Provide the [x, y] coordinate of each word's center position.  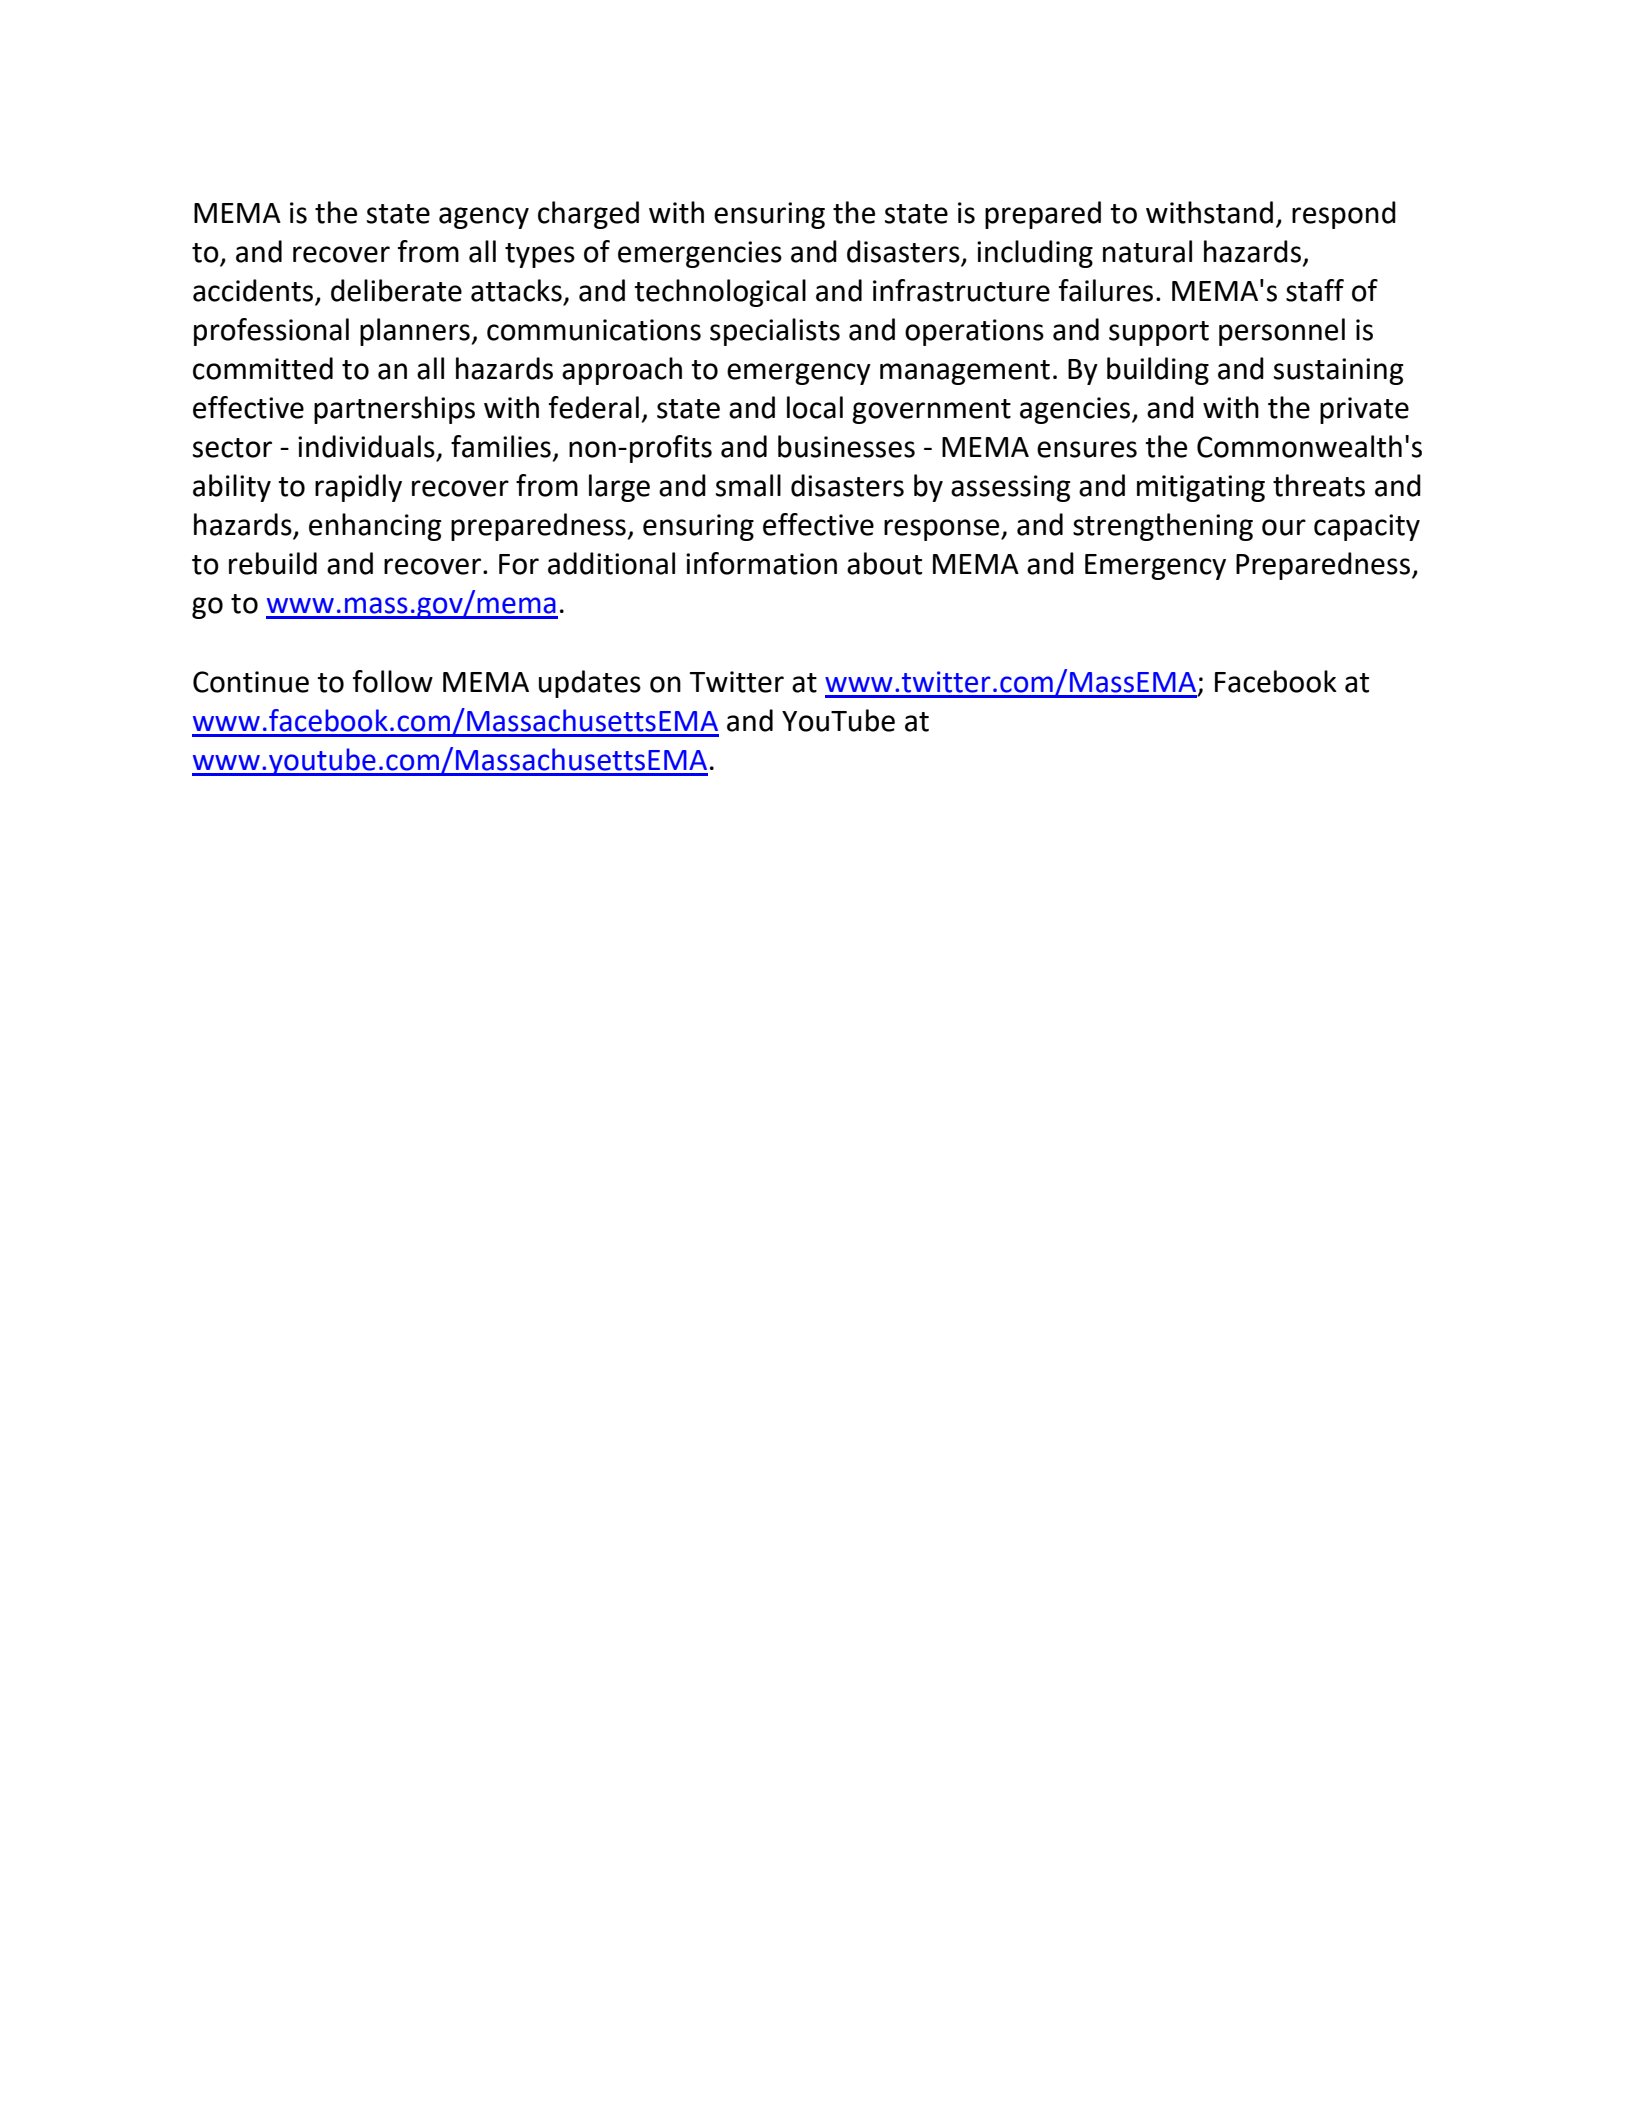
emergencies [700, 254]
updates [590, 684]
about [884, 563]
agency [484, 218]
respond [1344, 215]
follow [393, 681]
